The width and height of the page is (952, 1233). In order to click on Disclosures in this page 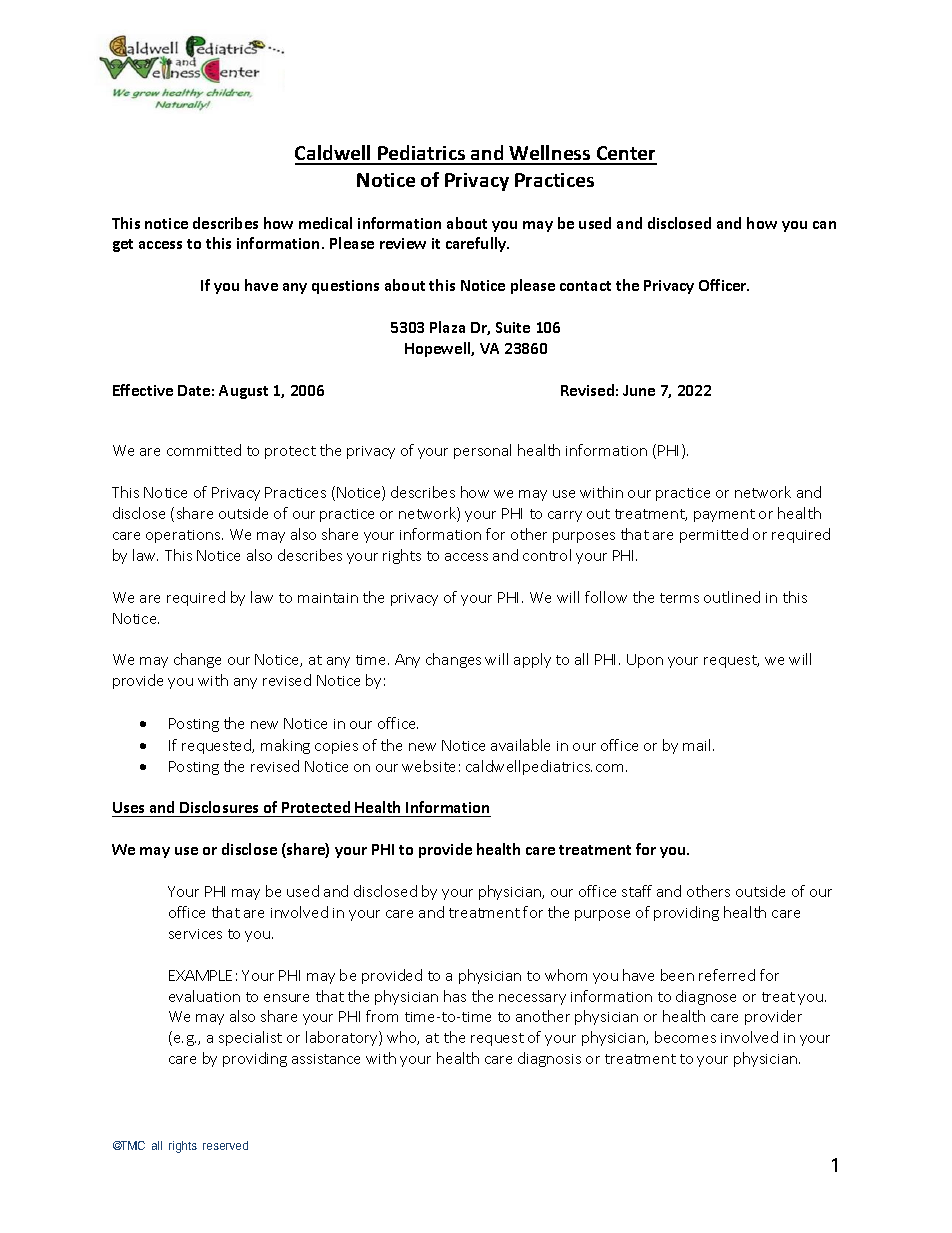, I will do `click(219, 807)`.
